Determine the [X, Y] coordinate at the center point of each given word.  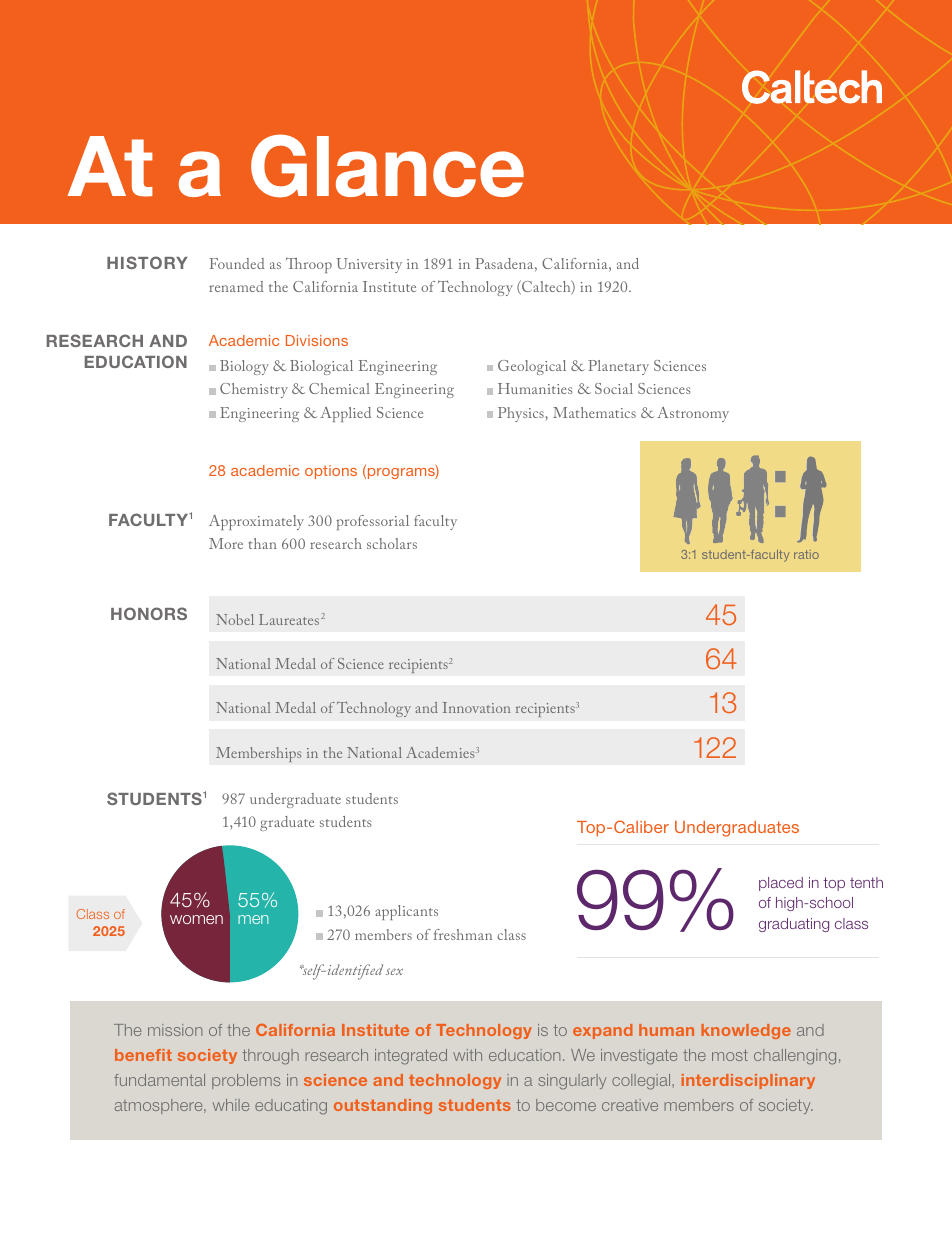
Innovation [476, 707]
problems [246, 1081]
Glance [387, 166]
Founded [237, 263]
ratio [806, 554]
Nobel [235, 619]
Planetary [618, 367]
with [467, 1055]
